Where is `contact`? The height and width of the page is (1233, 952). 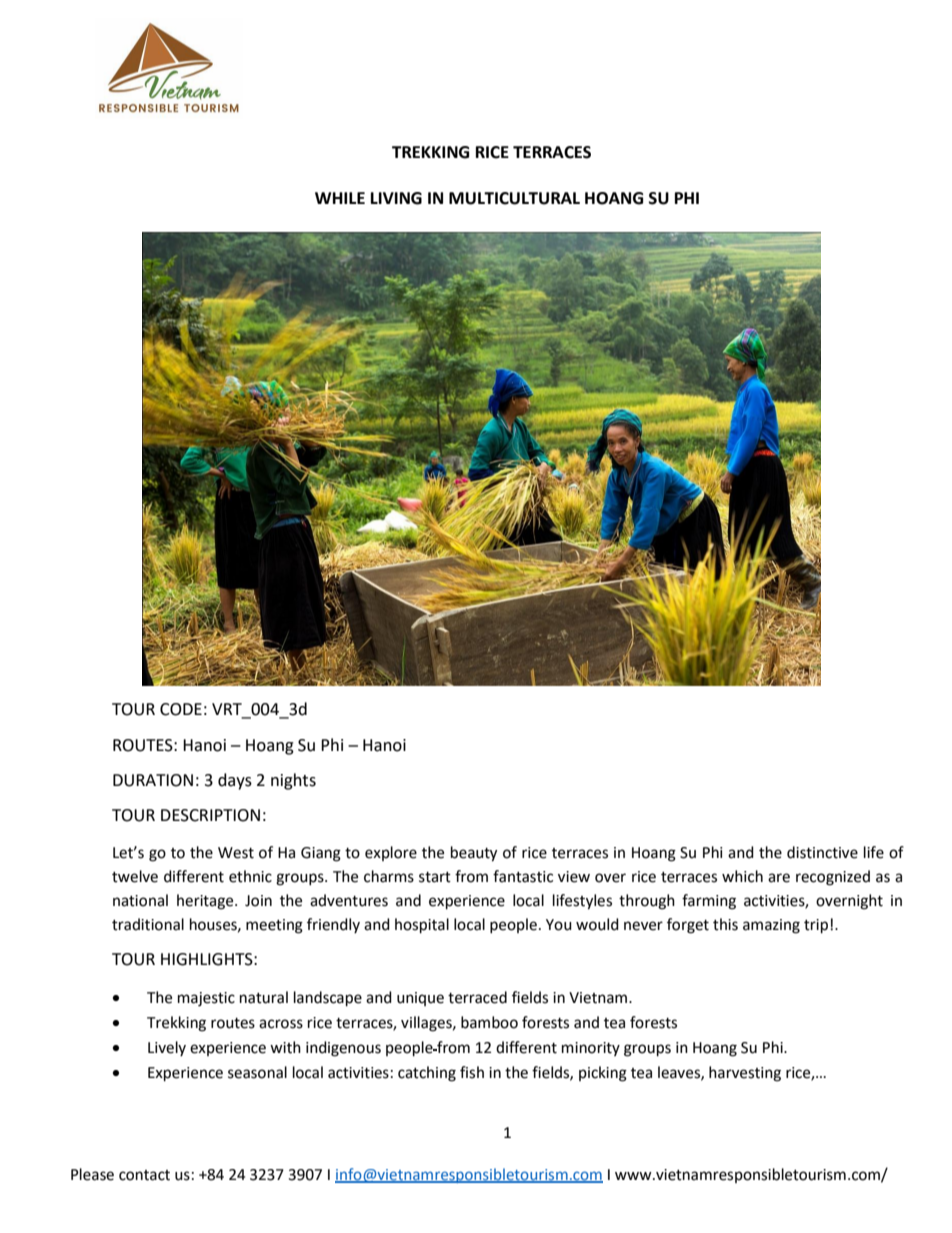 contact is located at coordinates (144, 1175).
